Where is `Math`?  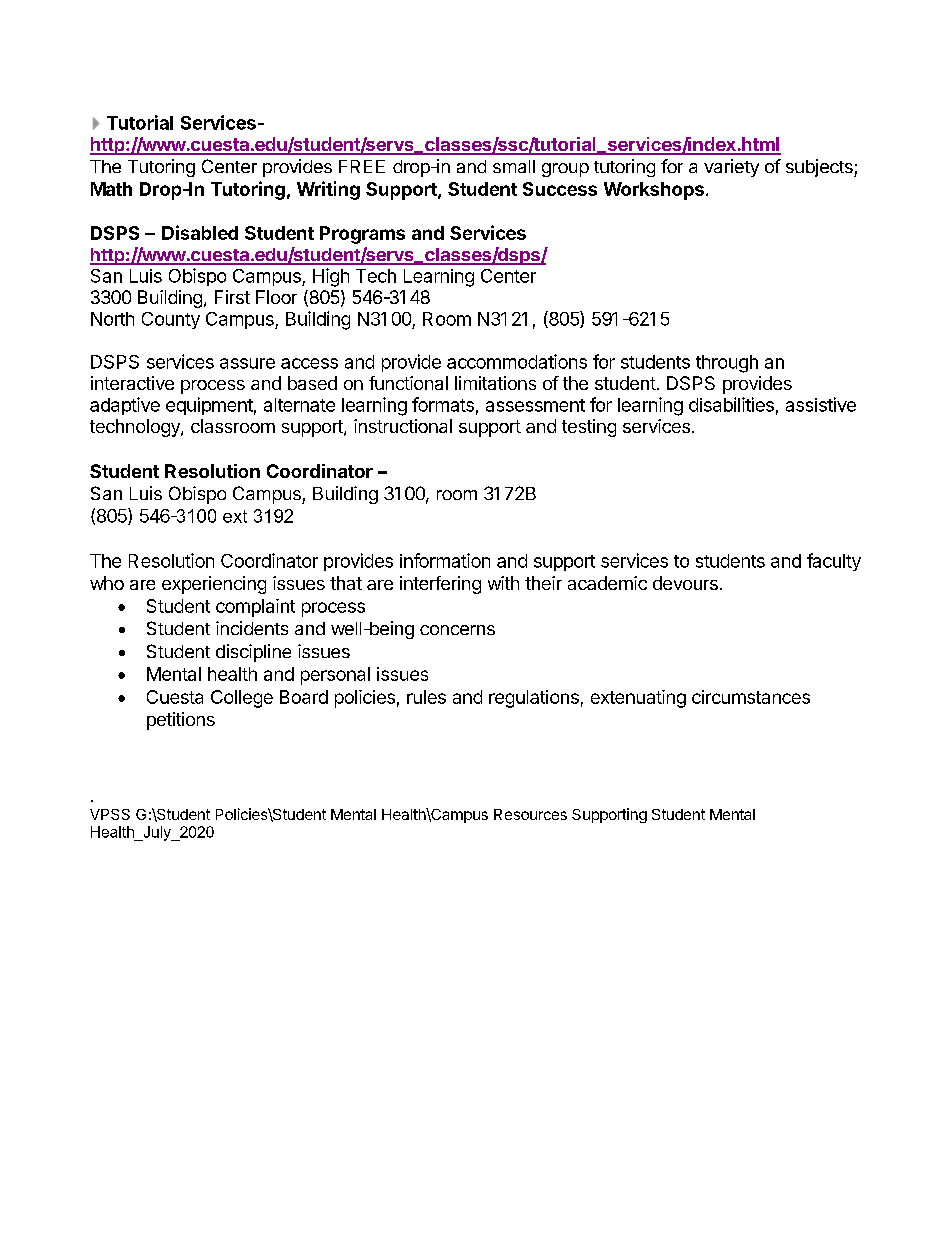 Math is located at coordinates (111, 189).
